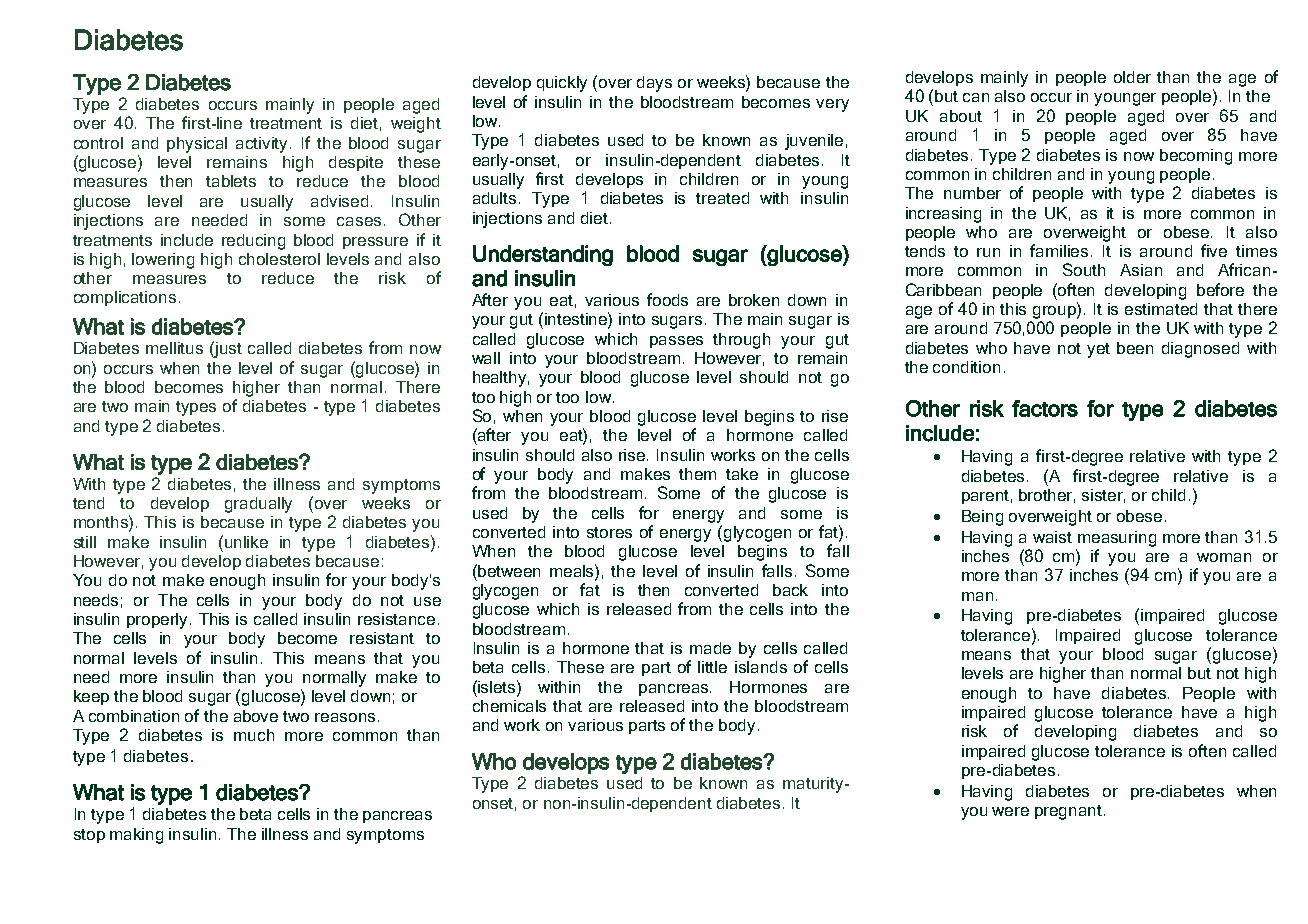 The image size is (1308, 924). I want to click on gradually, so click(258, 505).
